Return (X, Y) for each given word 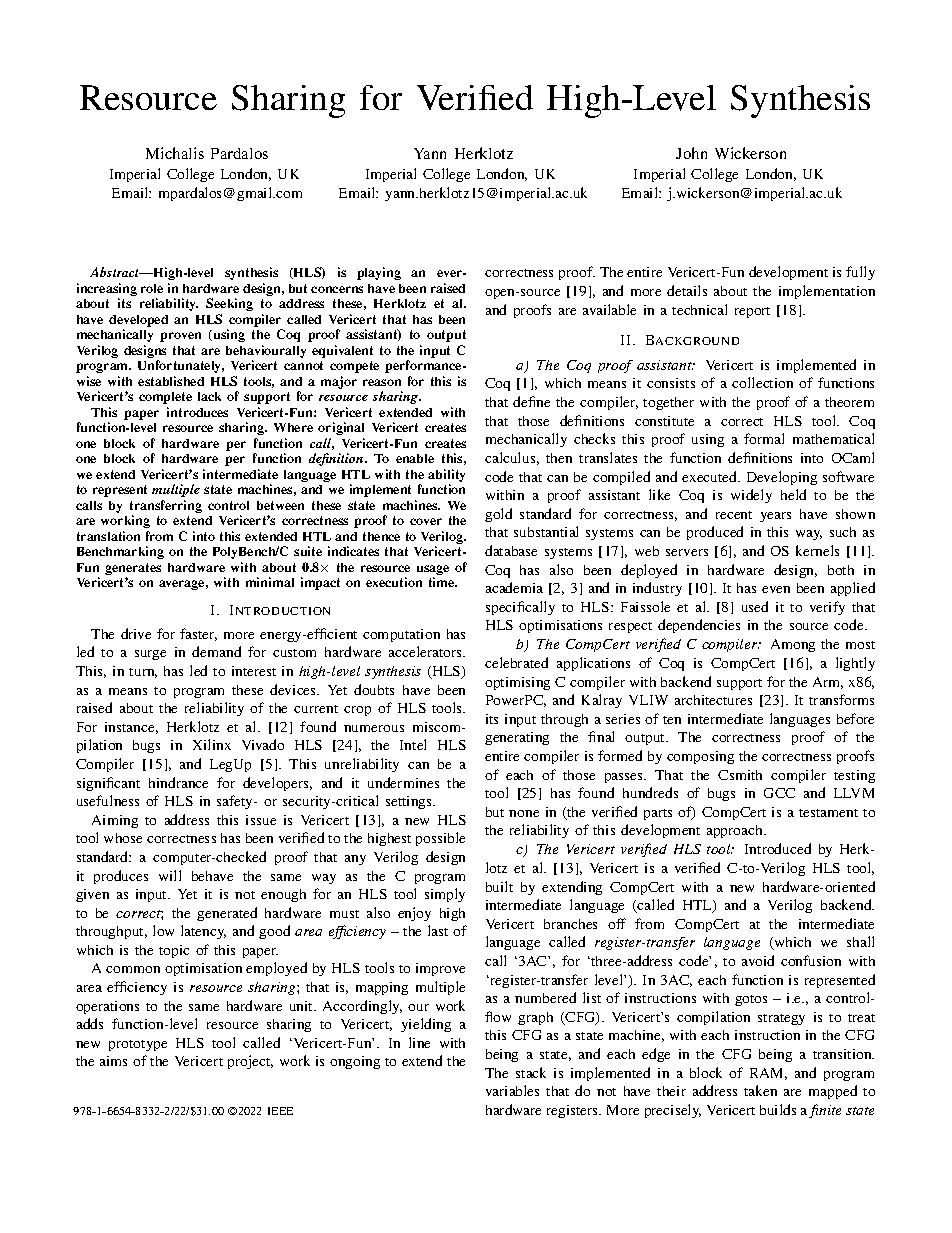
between (280, 505)
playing (379, 273)
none (524, 813)
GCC (779, 793)
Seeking (229, 304)
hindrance (178, 782)
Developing (782, 478)
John (691, 153)
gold (498, 515)
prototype (138, 1045)
